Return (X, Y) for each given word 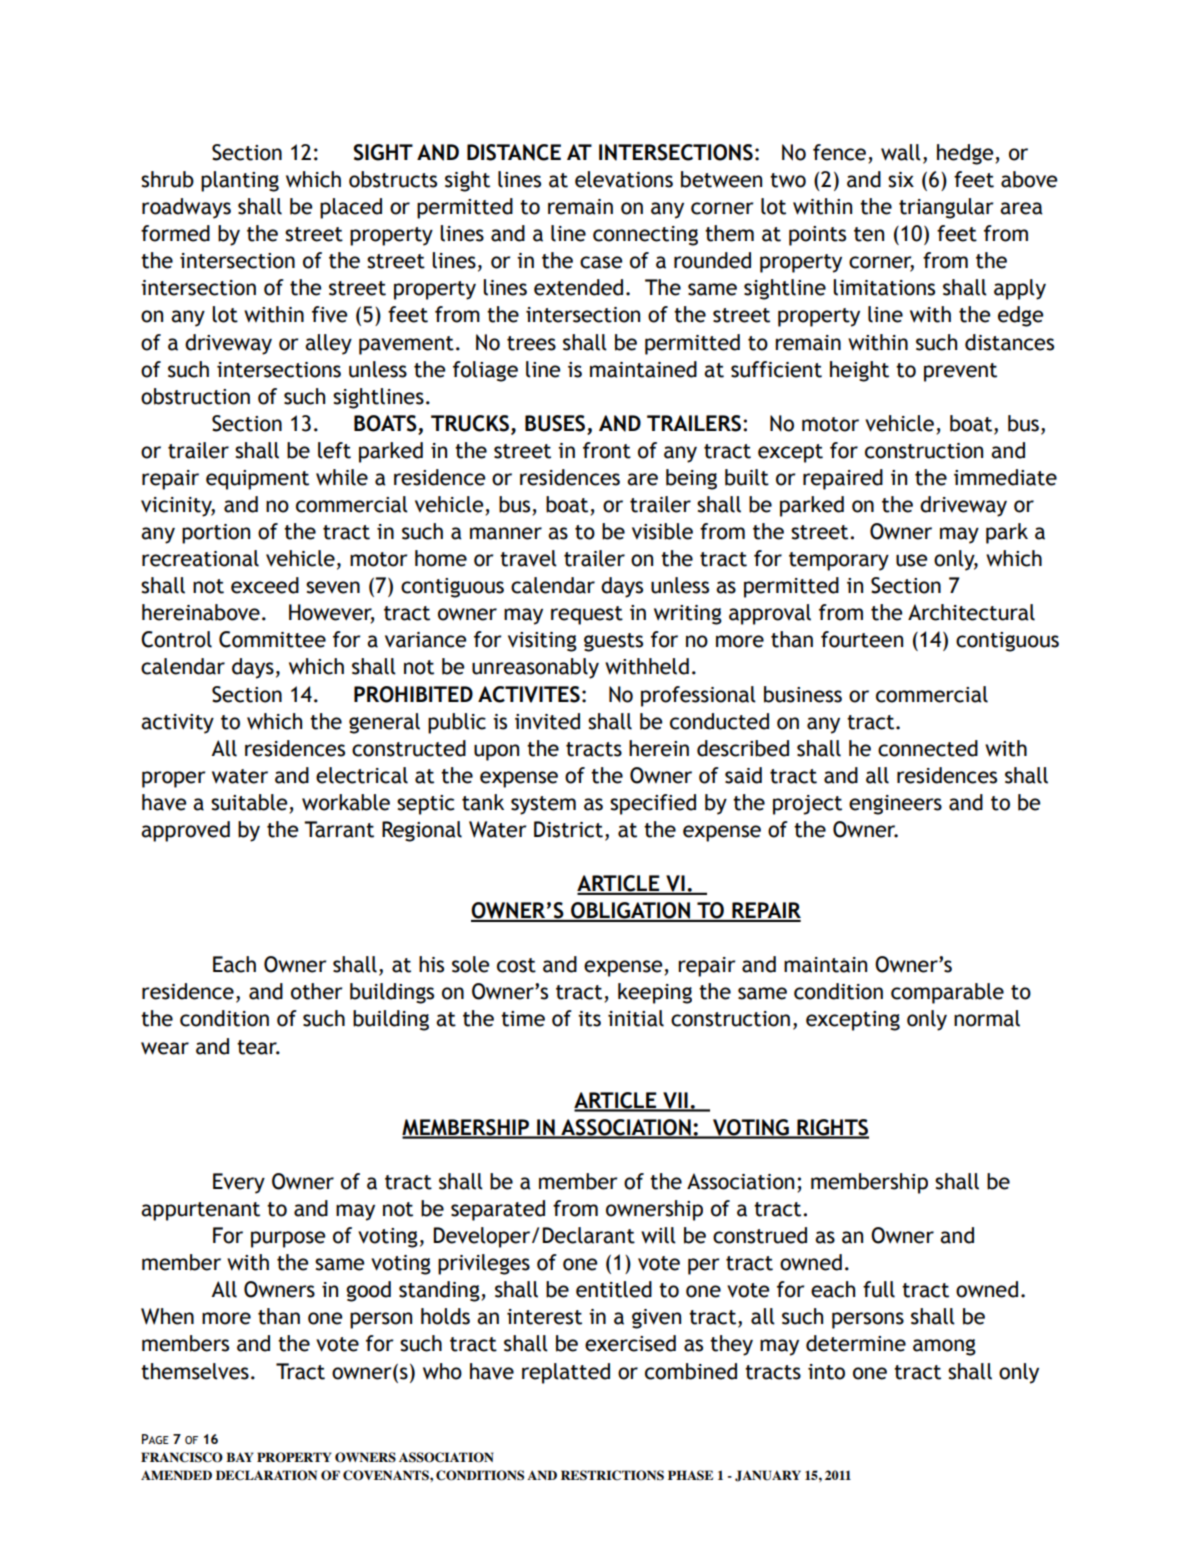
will (658, 1235)
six (901, 180)
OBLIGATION (630, 911)
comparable (947, 993)
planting (240, 181)
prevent (960, 372)
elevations (624, 179)
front (607, 450)
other (317, 991)
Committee (272, 639)
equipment (257, 480)
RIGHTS (832, 1128)
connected (928, 748)
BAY (240, 1457)
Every (239, 1183)
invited (547, 721)
